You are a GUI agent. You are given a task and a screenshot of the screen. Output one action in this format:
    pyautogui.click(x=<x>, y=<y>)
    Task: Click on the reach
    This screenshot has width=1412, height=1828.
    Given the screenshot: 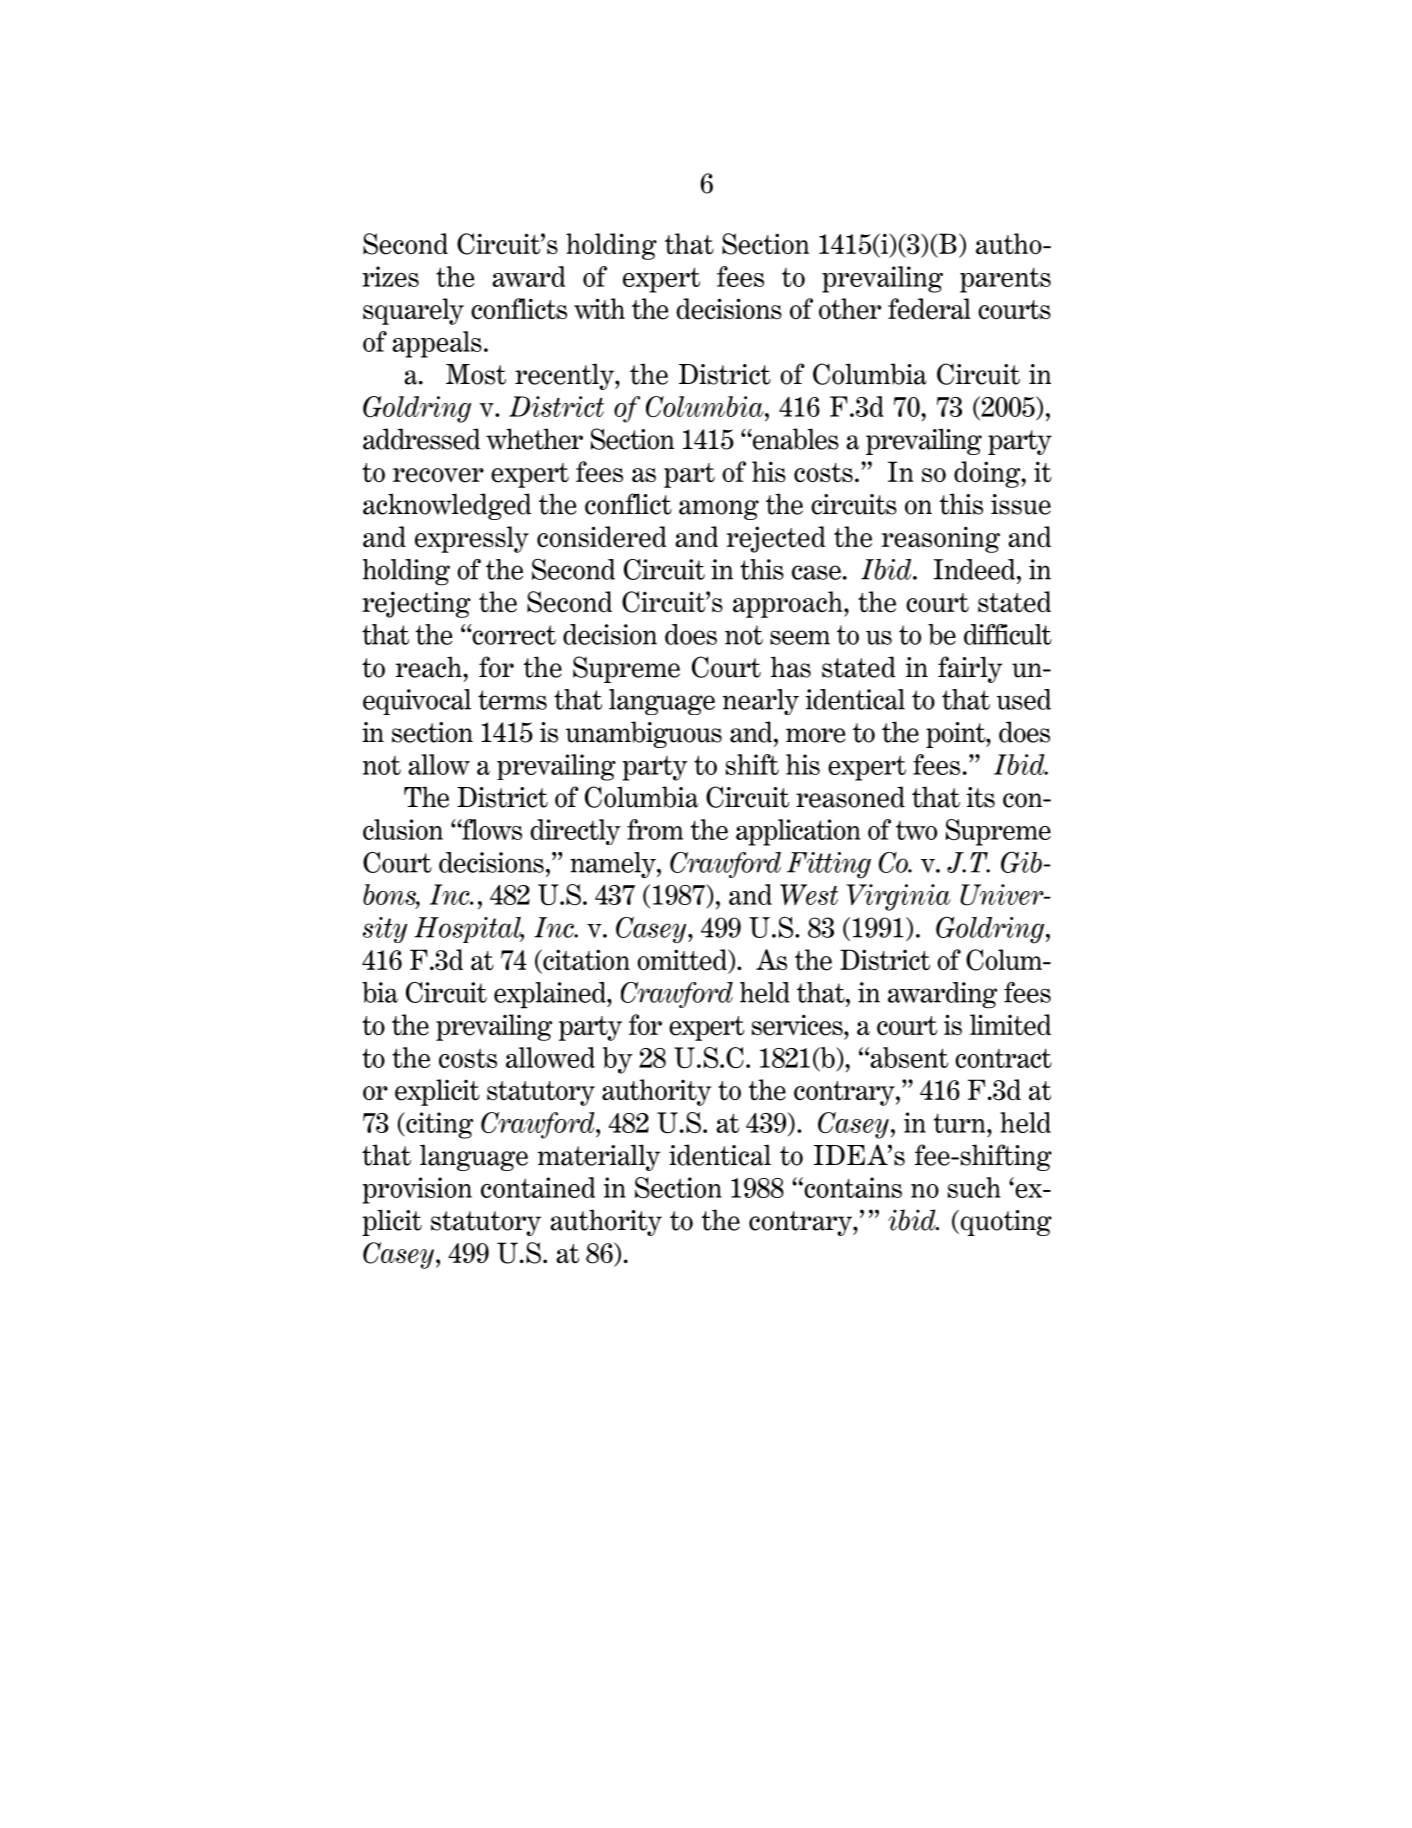 What is the action you would take?
    pyautogui.click(x=430, y=667)
